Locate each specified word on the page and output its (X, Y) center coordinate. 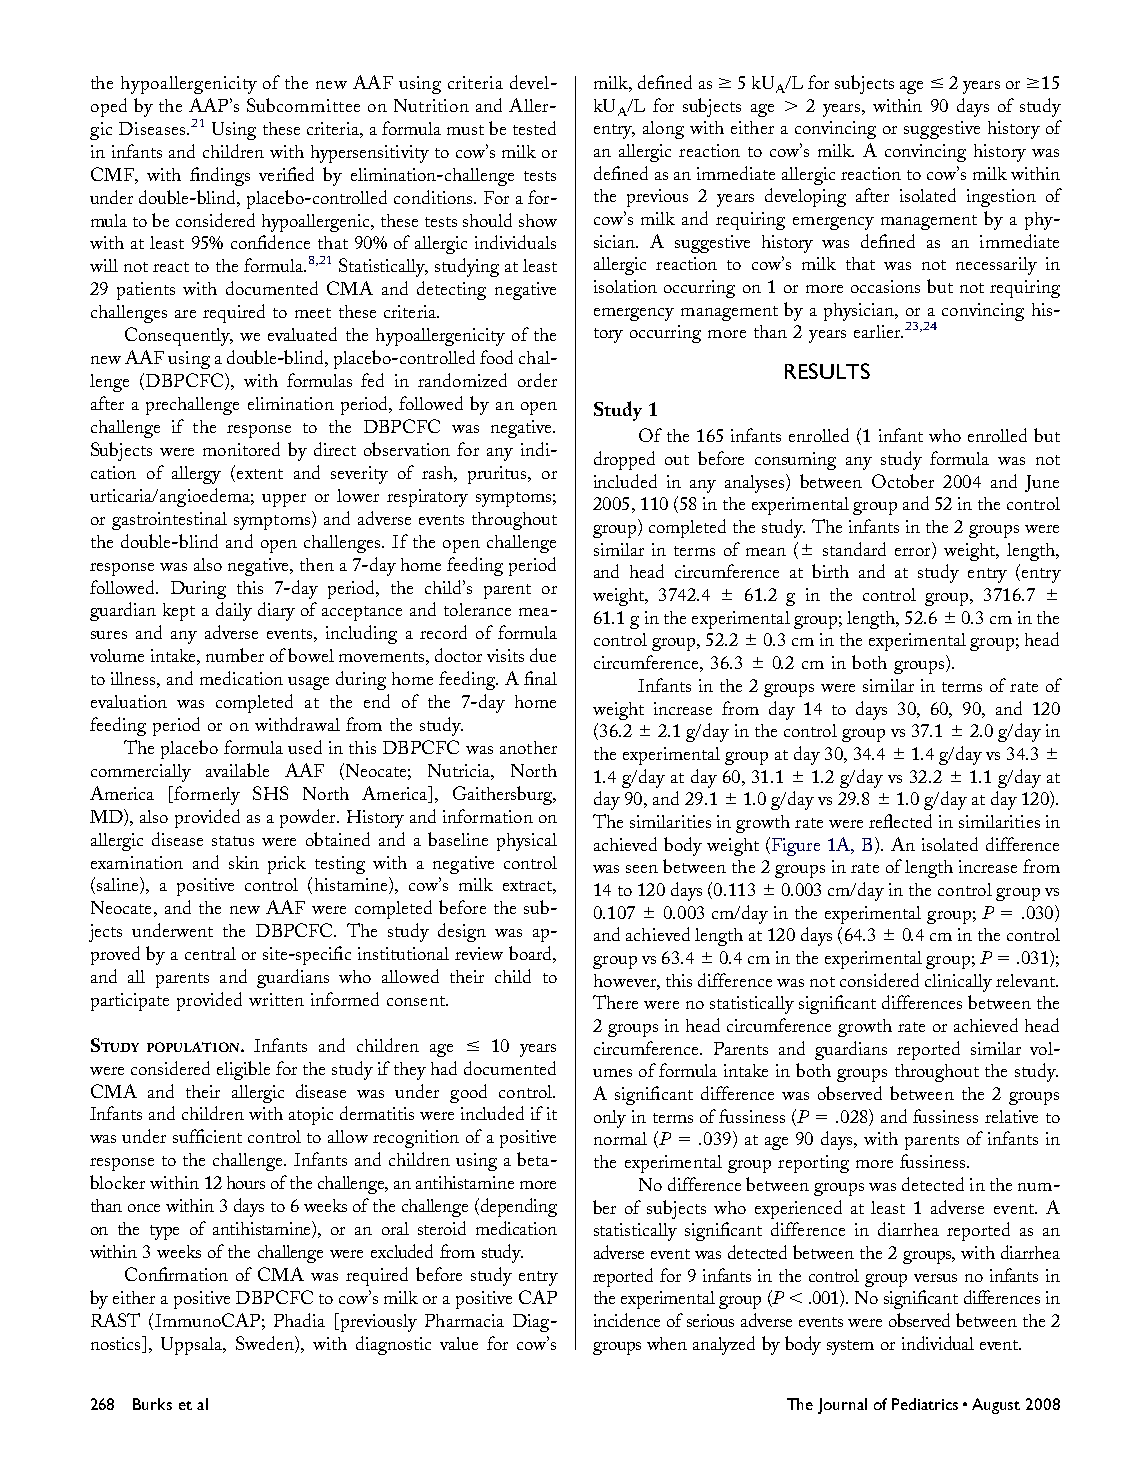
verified (286, 174)
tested (534, 128)
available (237, 770)
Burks (152, 1404)
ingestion (1001, 198)
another (528, 747)
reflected (900, 821)
